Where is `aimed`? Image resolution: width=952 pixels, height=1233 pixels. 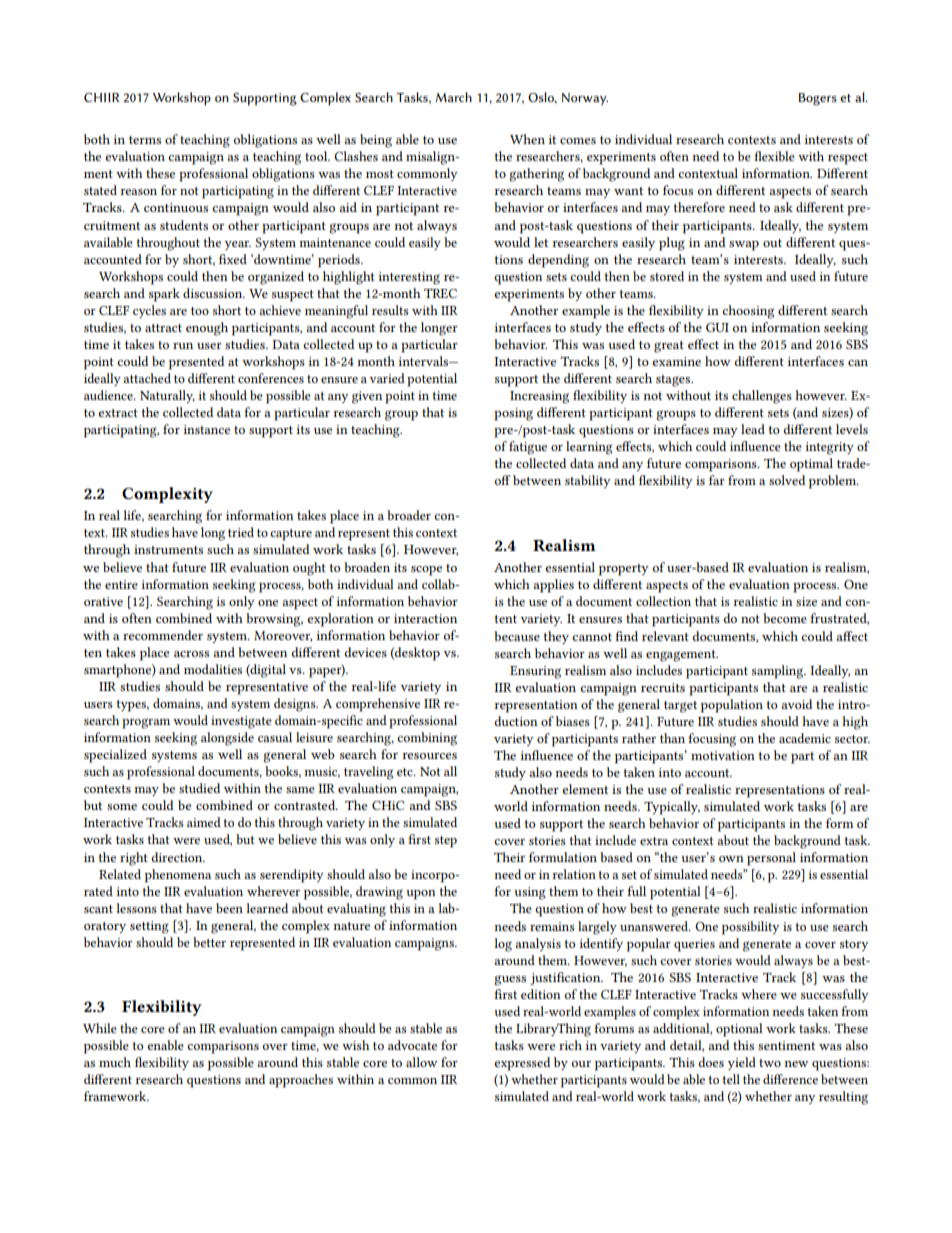
aimed is located at coordinates (204, 822).
